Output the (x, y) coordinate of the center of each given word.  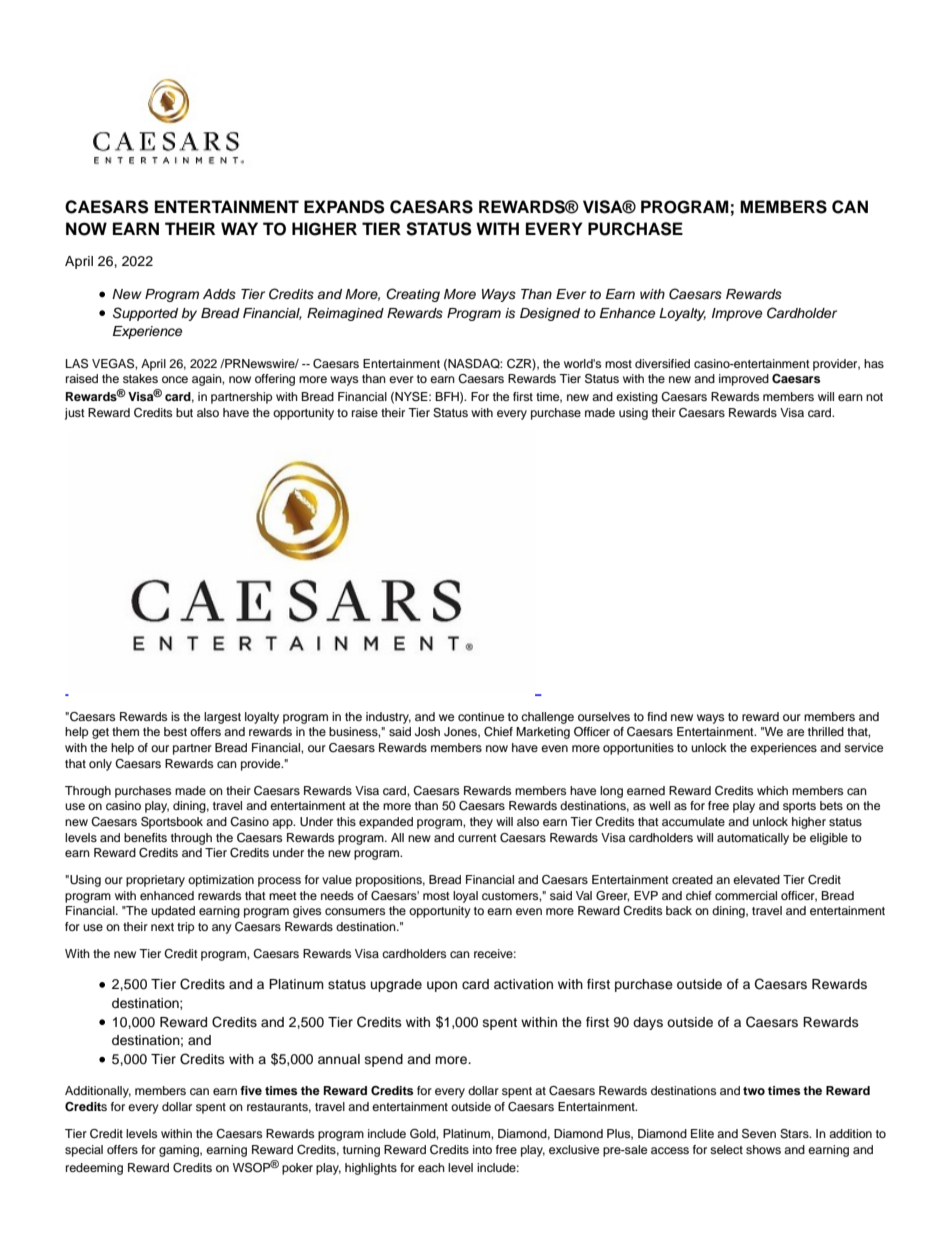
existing (637, 398)
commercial (746, 895)
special (84, 1151)
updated (173, 912)
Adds (219, 294)
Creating (413, 295)
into (482, 1149)
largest (222, 718)
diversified (662, 363)
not (874, 397)
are (795, 732)
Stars (795, 1134)
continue (481, 716)
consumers (355, 911)
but (184, 412)
